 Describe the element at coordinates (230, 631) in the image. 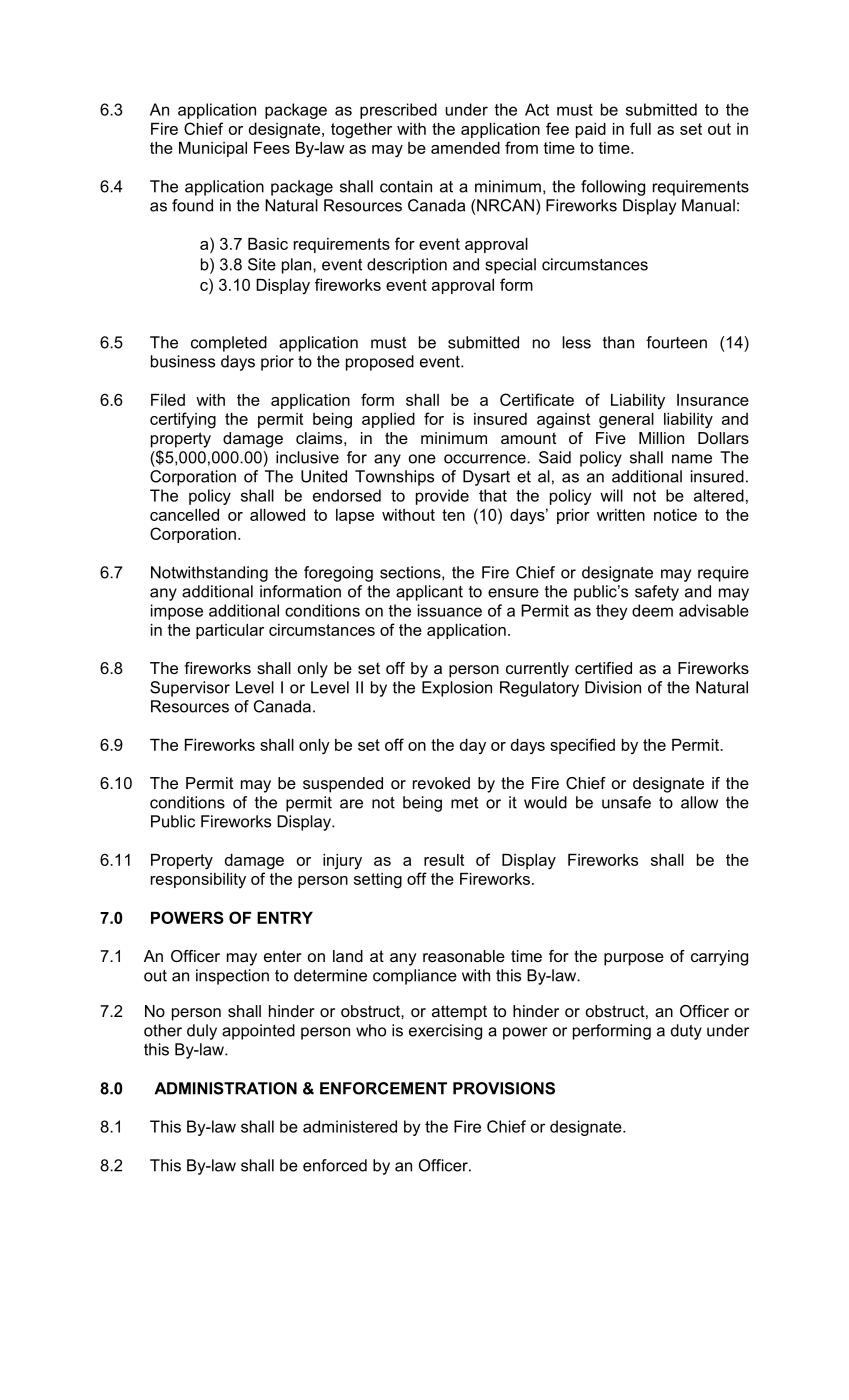

I see `particular` at that location.
